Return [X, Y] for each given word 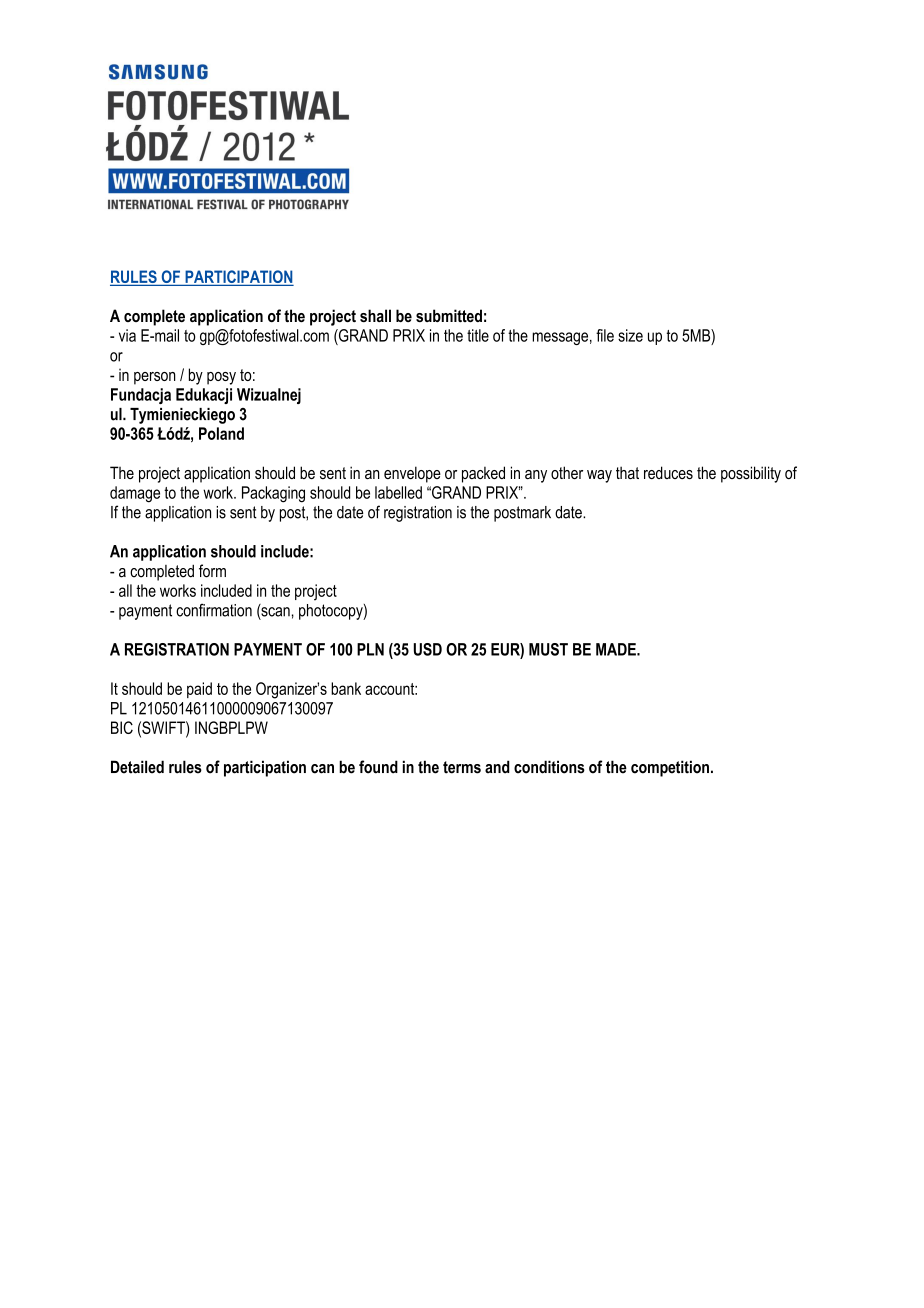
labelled [398, 492]
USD [428, 649]
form [212, 571]
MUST [548, 649]
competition [670, 768]
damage [135, 494]
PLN [370, 649]
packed [483, 474]
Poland [221, 433]
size [630, 335]
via [127, 335]
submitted [449, 315]
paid [199, 690]
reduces [668, 473]
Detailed [137, 767]
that [627, 472]
